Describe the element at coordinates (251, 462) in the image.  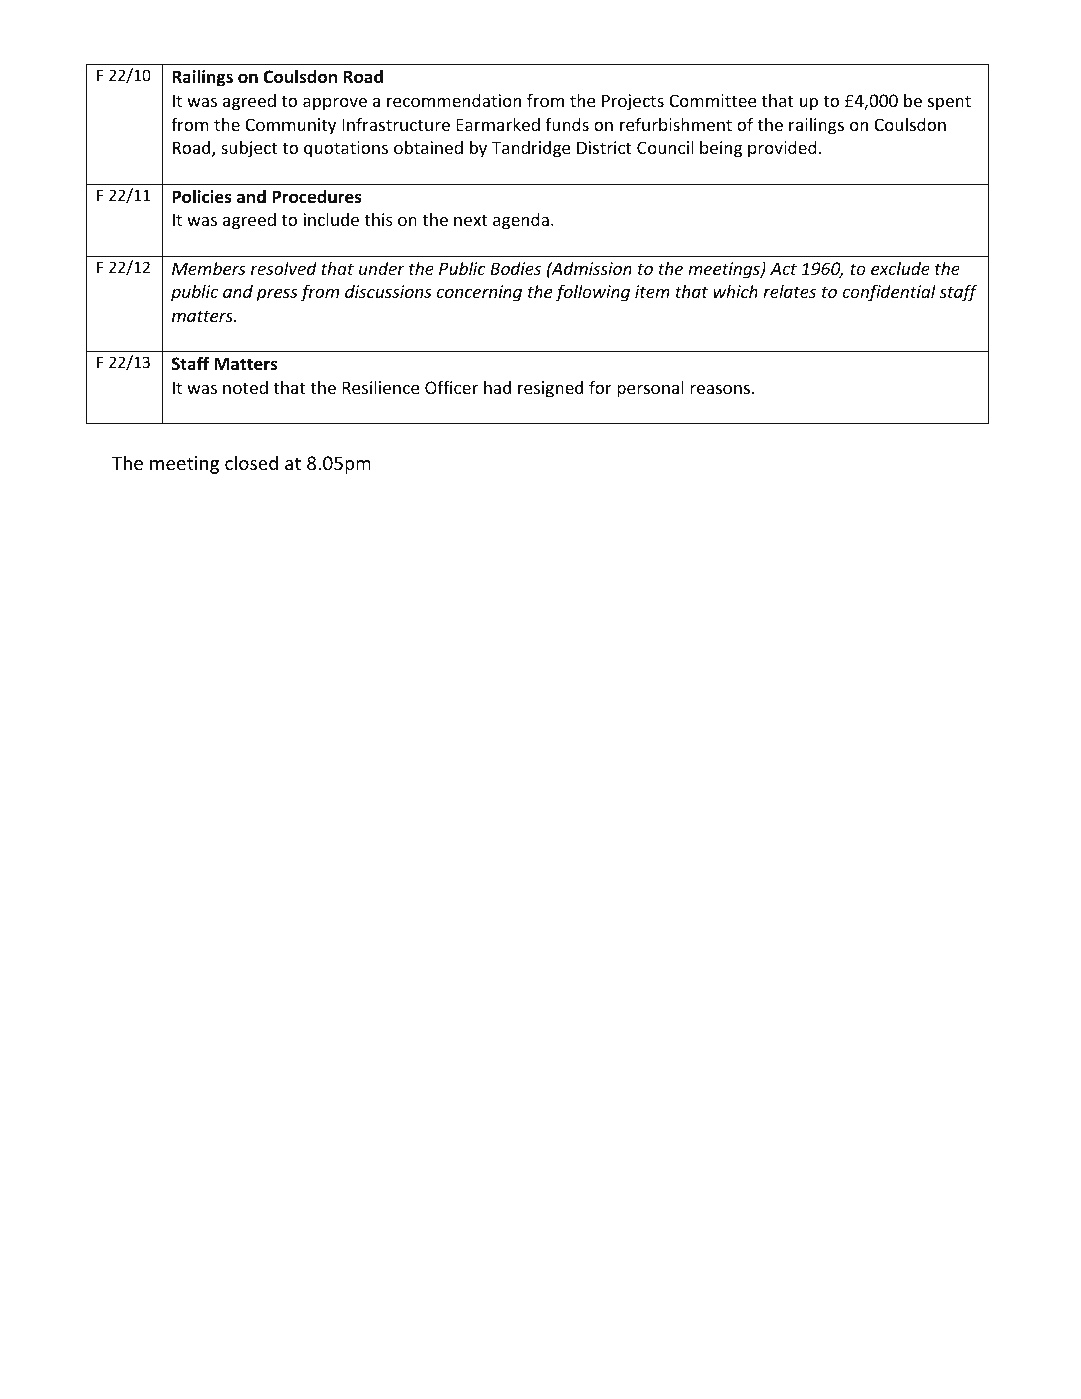
I see `closed` at that location.
